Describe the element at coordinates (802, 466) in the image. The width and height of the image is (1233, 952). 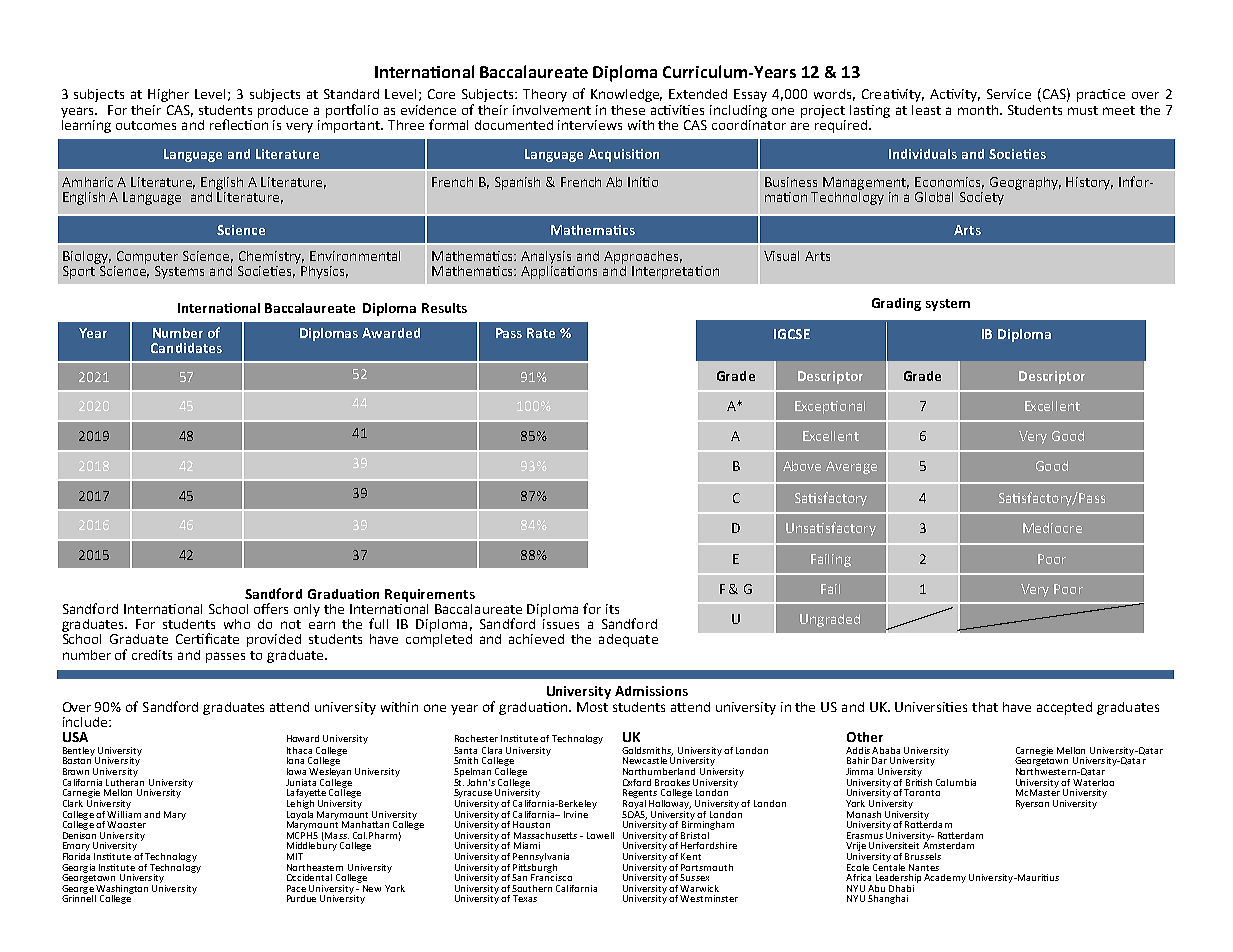
I see `Above` at that location.
